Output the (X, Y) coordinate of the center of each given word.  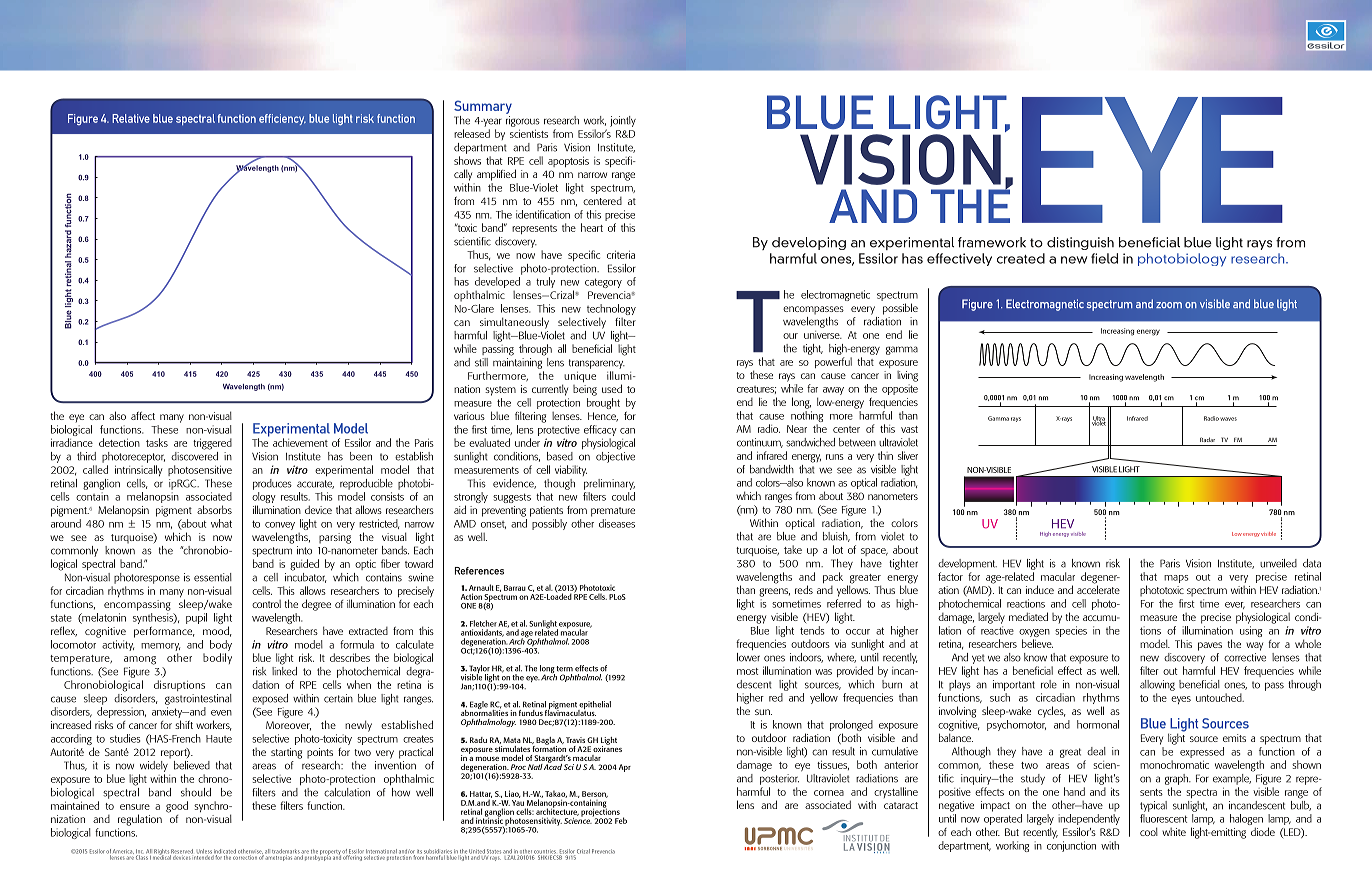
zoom (1169, 305)
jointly (623, 121)
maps (1176, 579)
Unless (204, 852)
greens (774, 592)
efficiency (282, 119)
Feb (621, 820)
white (1174, 832)
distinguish (1080, 243)
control (266, 604)
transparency (597, 364)
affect (143, 415)
